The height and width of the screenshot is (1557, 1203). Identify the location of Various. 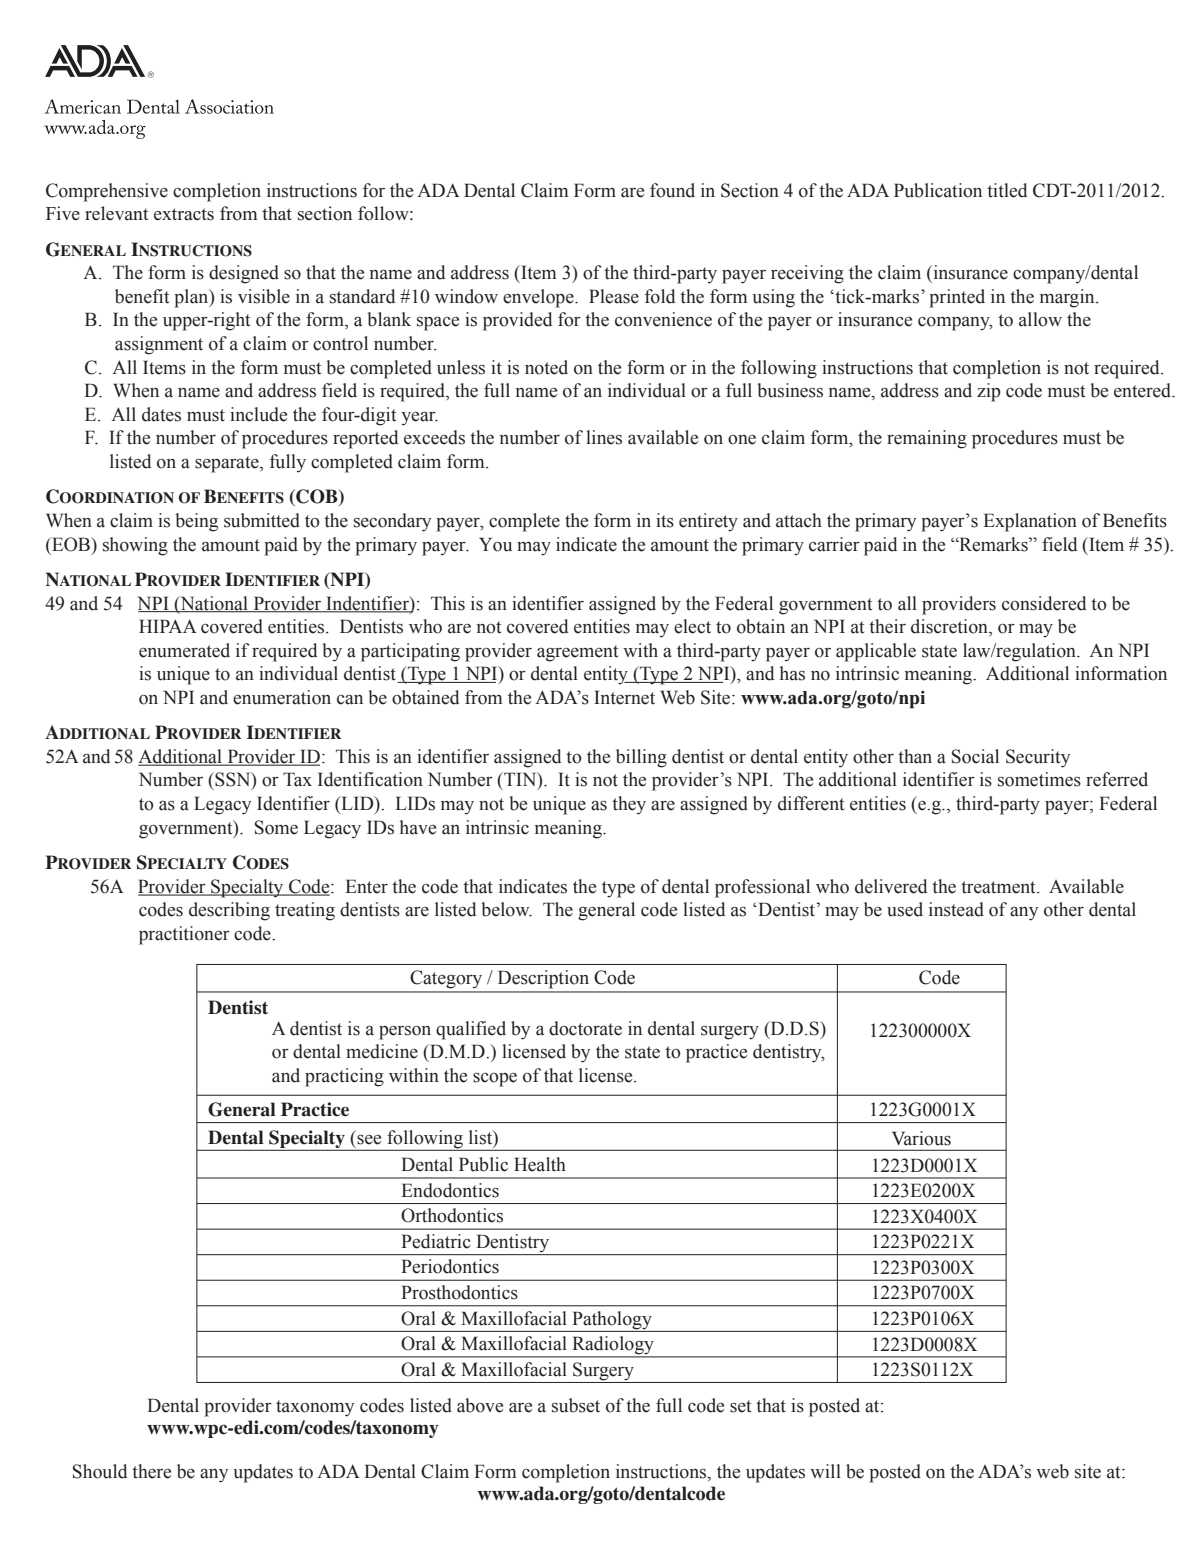
(921, 1138).
